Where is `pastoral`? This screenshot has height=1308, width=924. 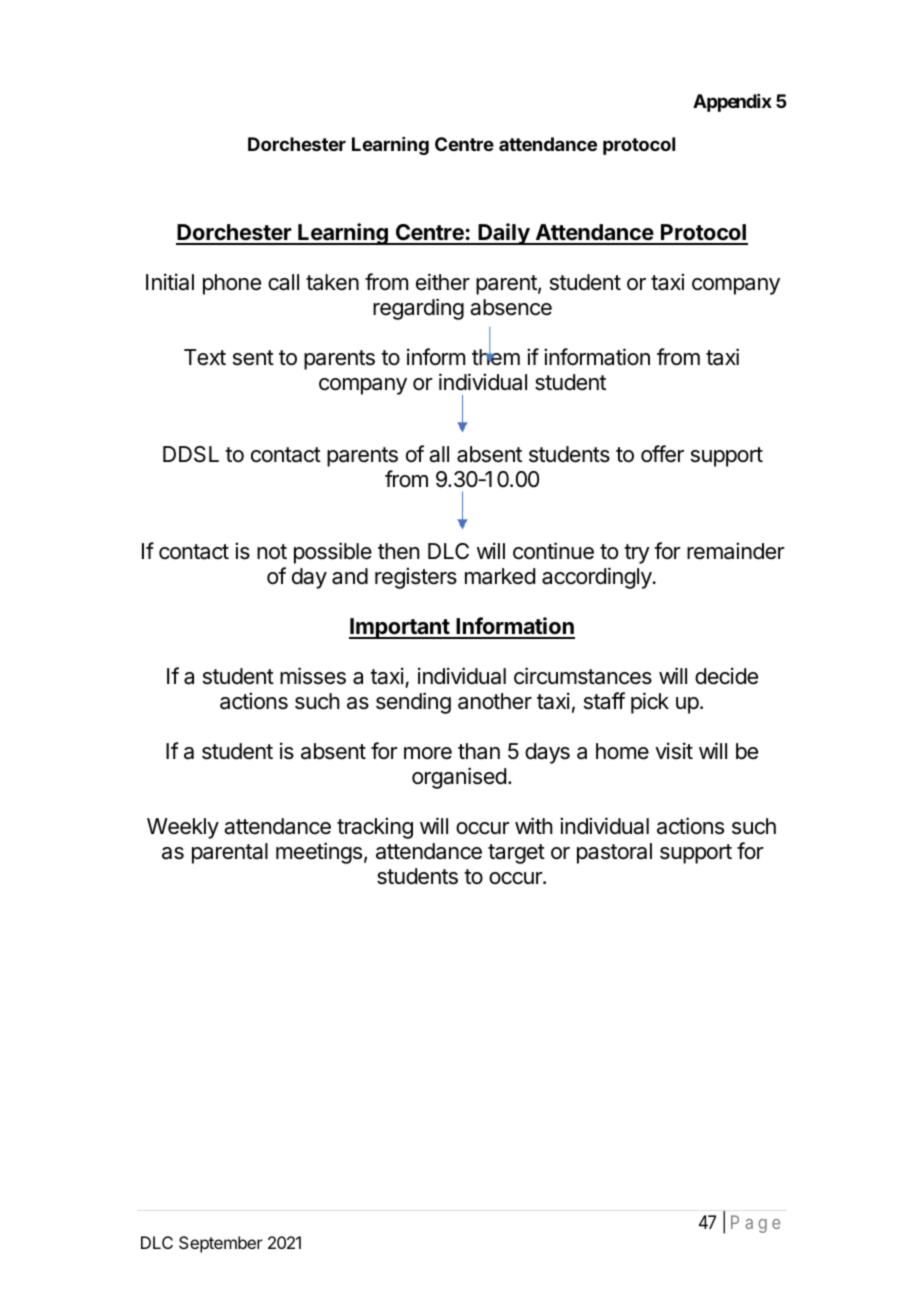
pastoral is located at coordinates (614, 853).
